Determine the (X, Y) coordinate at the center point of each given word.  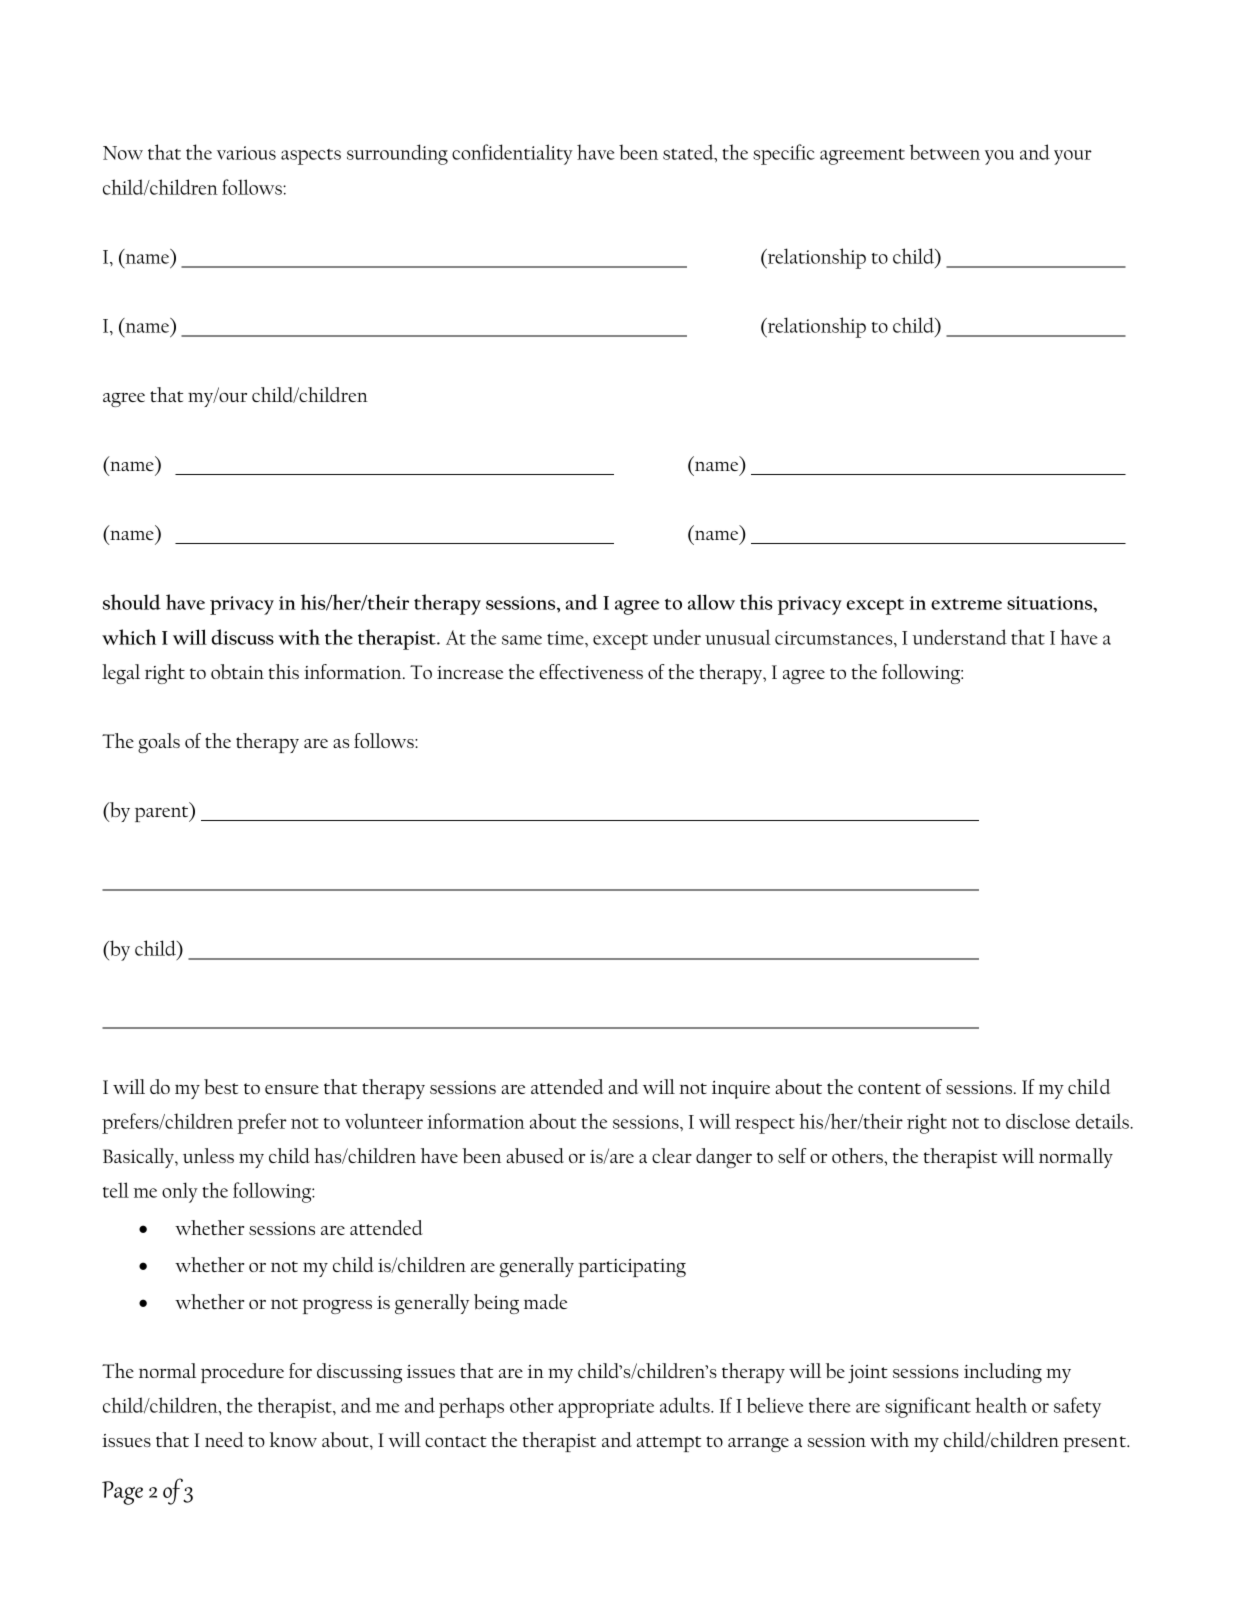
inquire (741, 1090)
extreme (966, 604)
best (221, 1086)
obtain (237, 672)
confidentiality (512, 154)
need (224, 1439)
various (246, 153)
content (889, 1088)
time (566, 638)
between (945, 152)
